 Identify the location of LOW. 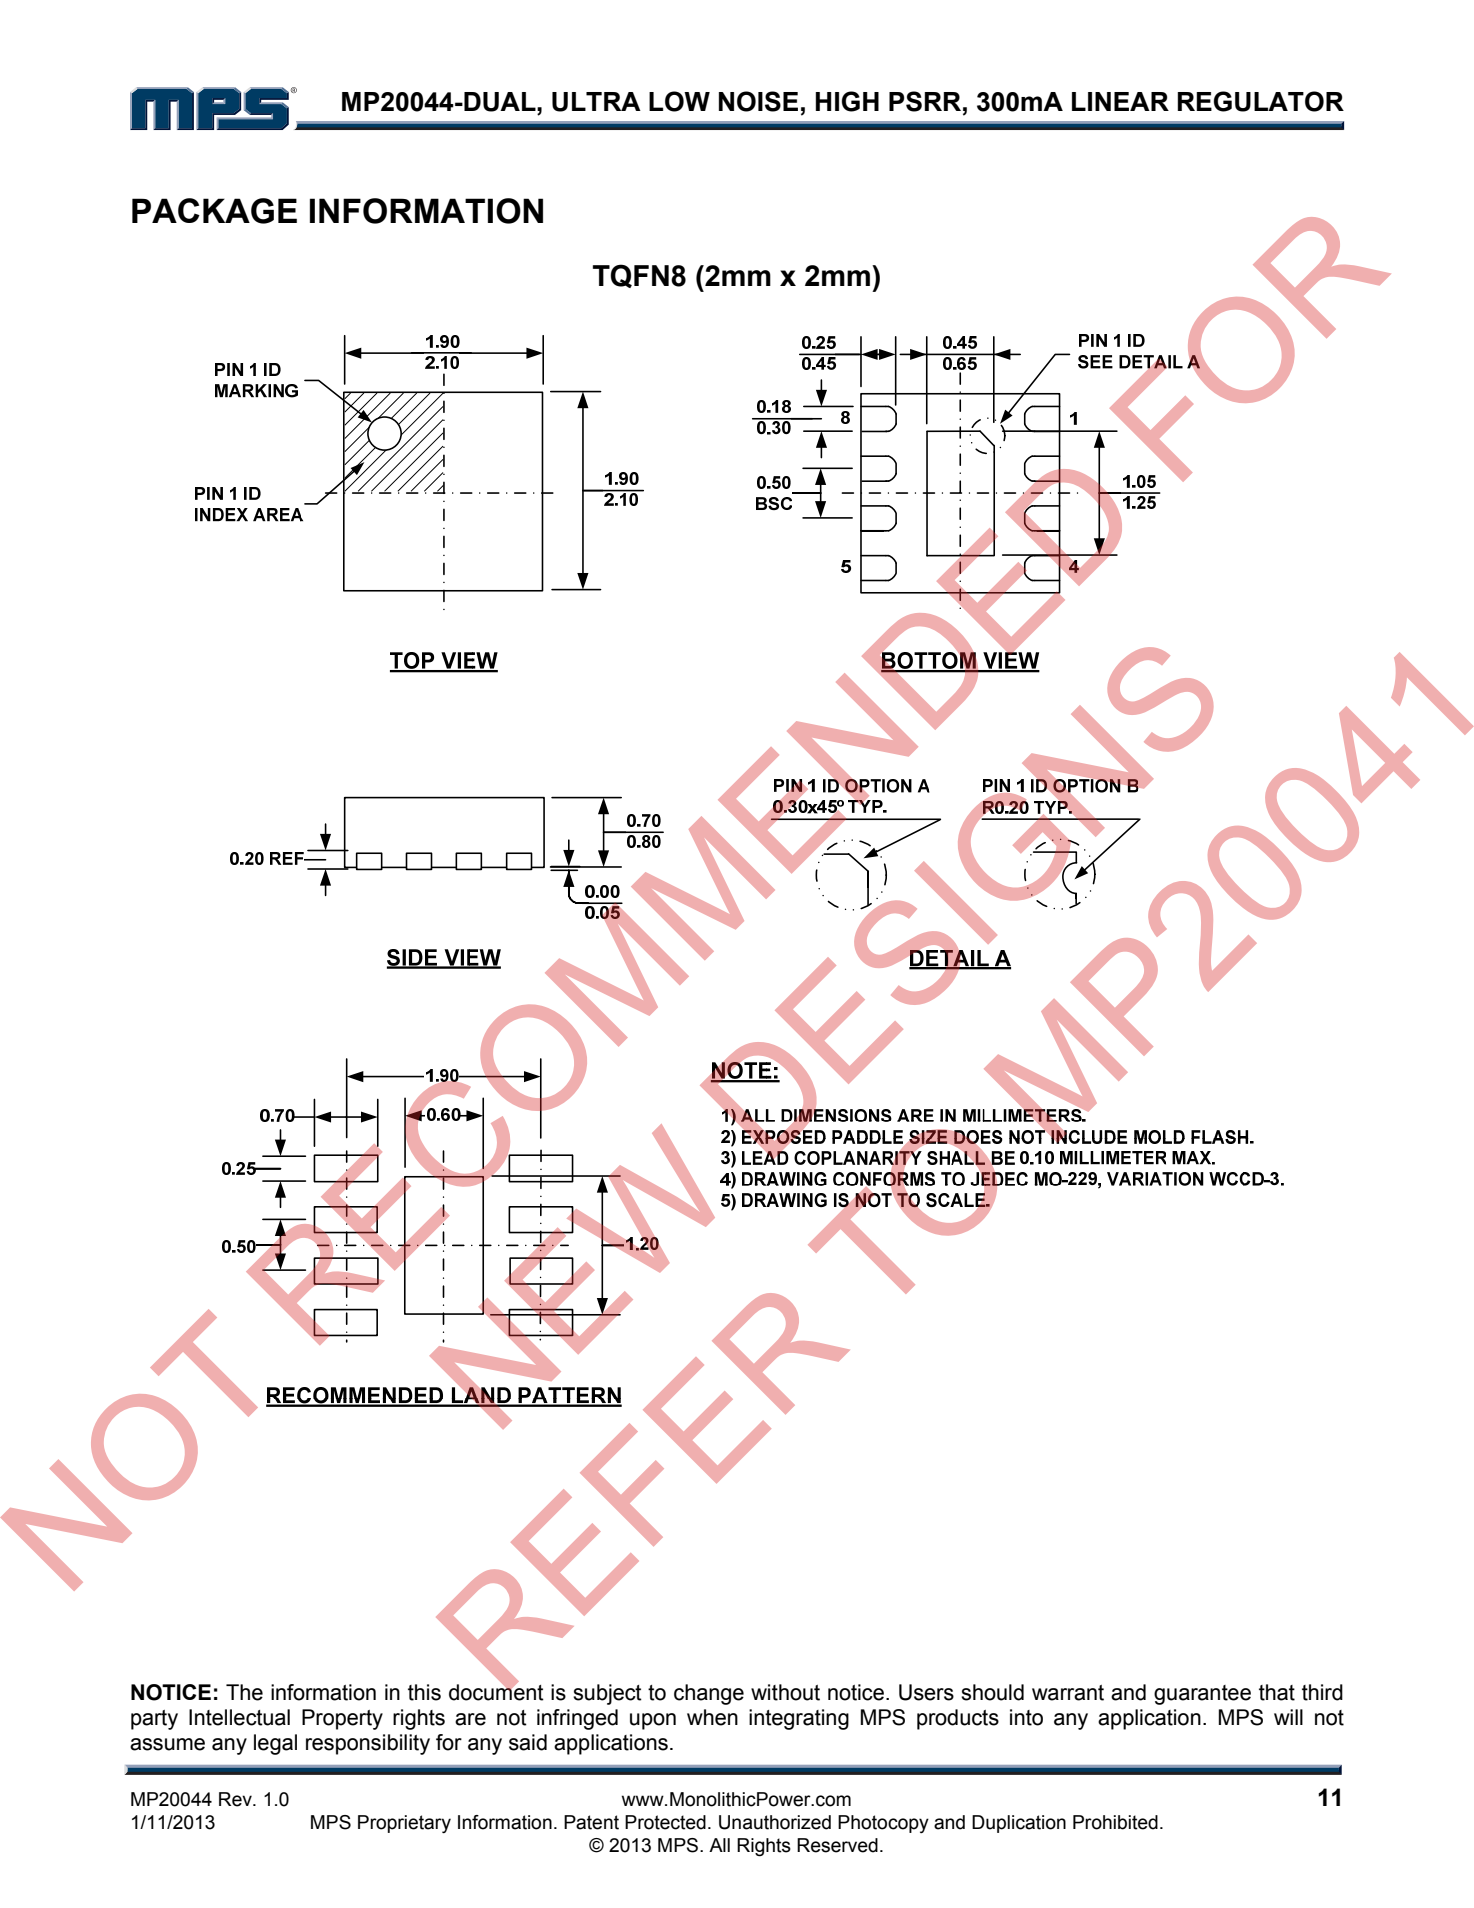
(679, 101).
